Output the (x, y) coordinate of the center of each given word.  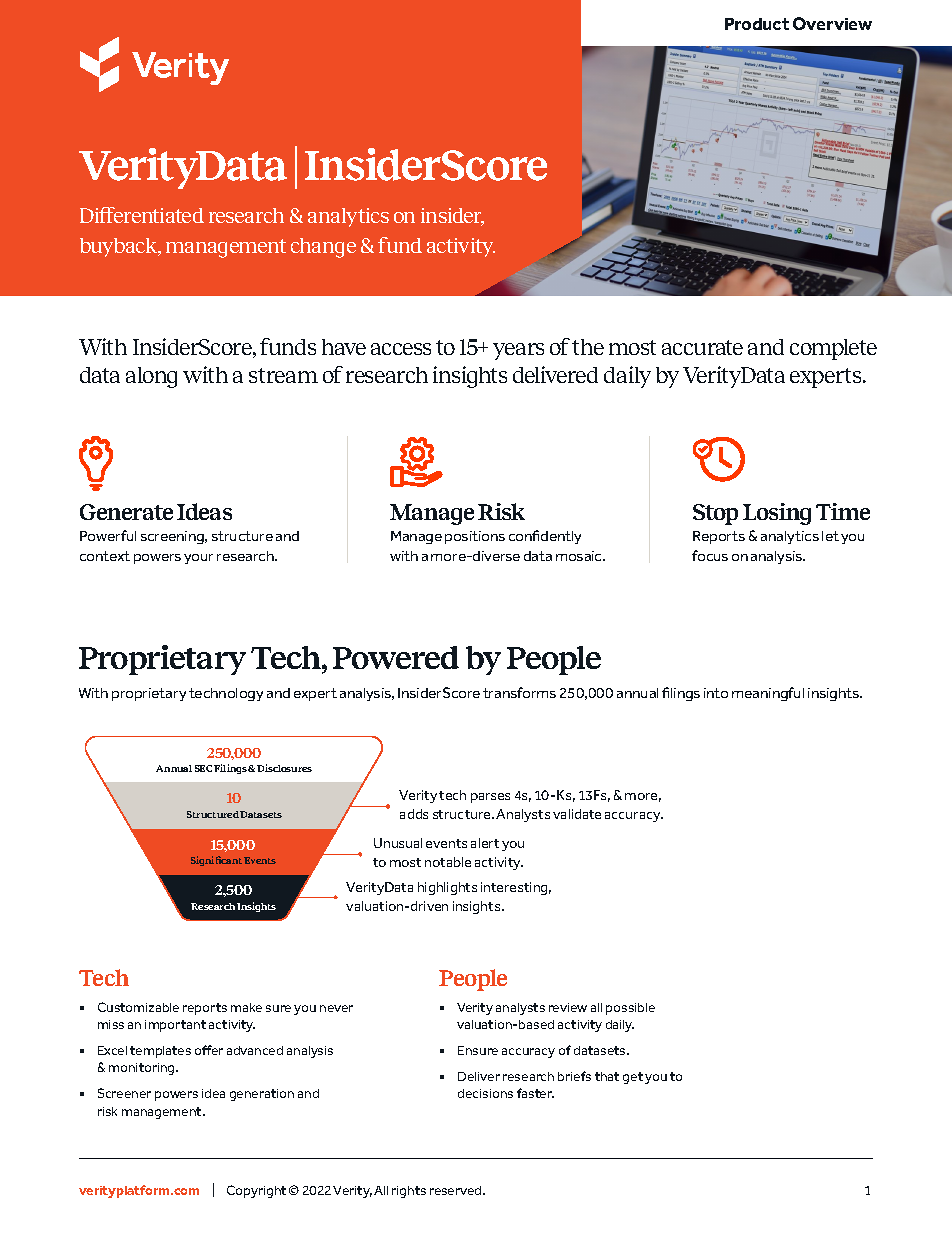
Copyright (256, 1191)
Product (757, 24)
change (323, 248)
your (198, 559)
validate (577, 814)
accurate (702, 347)
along (151, 377)
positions (475, 537)
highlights (447, 888)
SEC (203, 768)
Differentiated (142, 215)
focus (710, 555)
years (518, 351)
